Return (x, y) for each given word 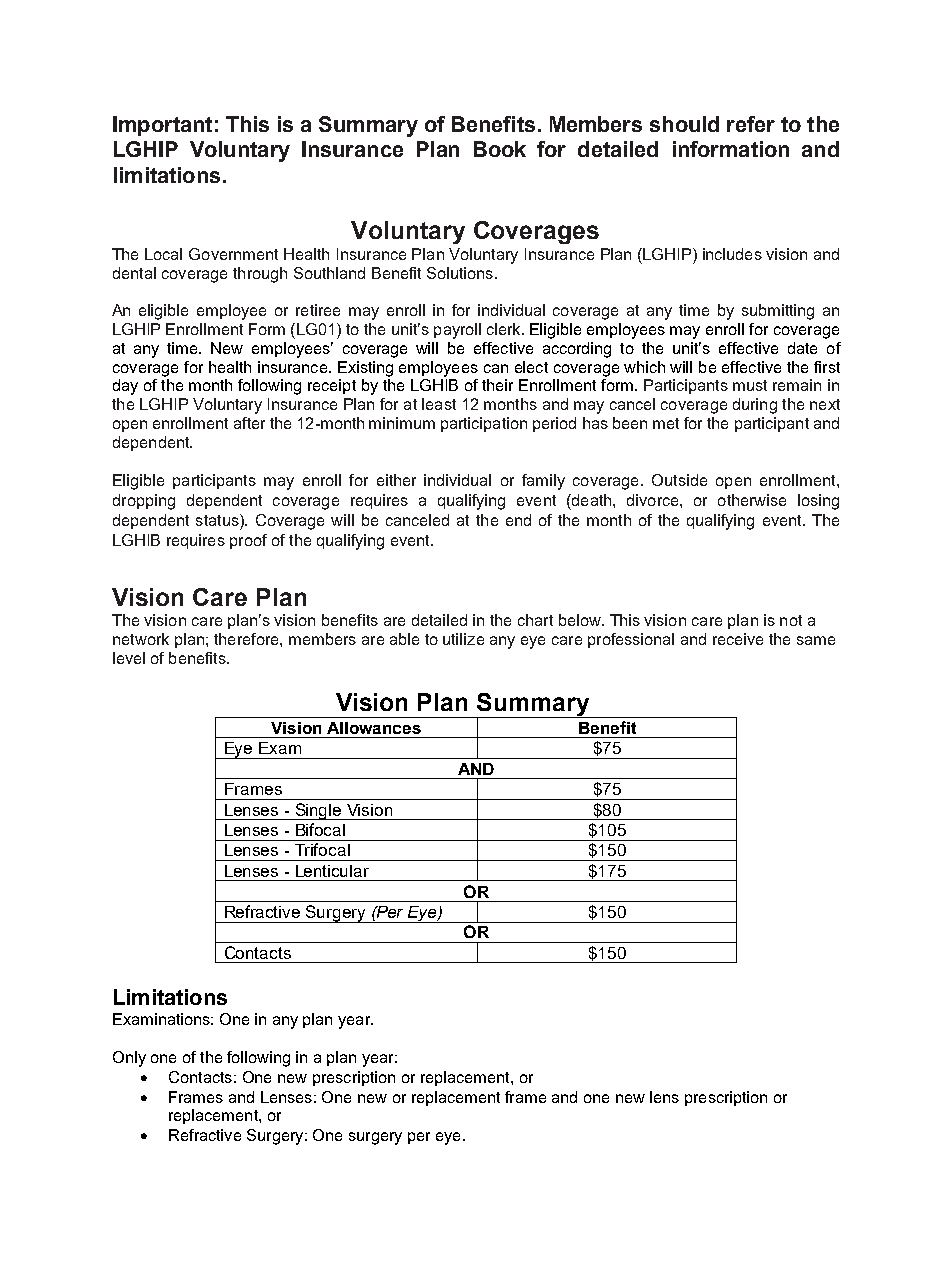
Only (129, 1059)
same (816, 640)
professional (631, 640)
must (750, 385)
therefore (247, 639)
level (129, 658)
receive (738, 639)
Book (500, 149)
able (404, 639)
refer (751, 124)
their (497, 385)
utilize (463, 639)
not (791, 620)
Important (162, 126)
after (249, 423)
